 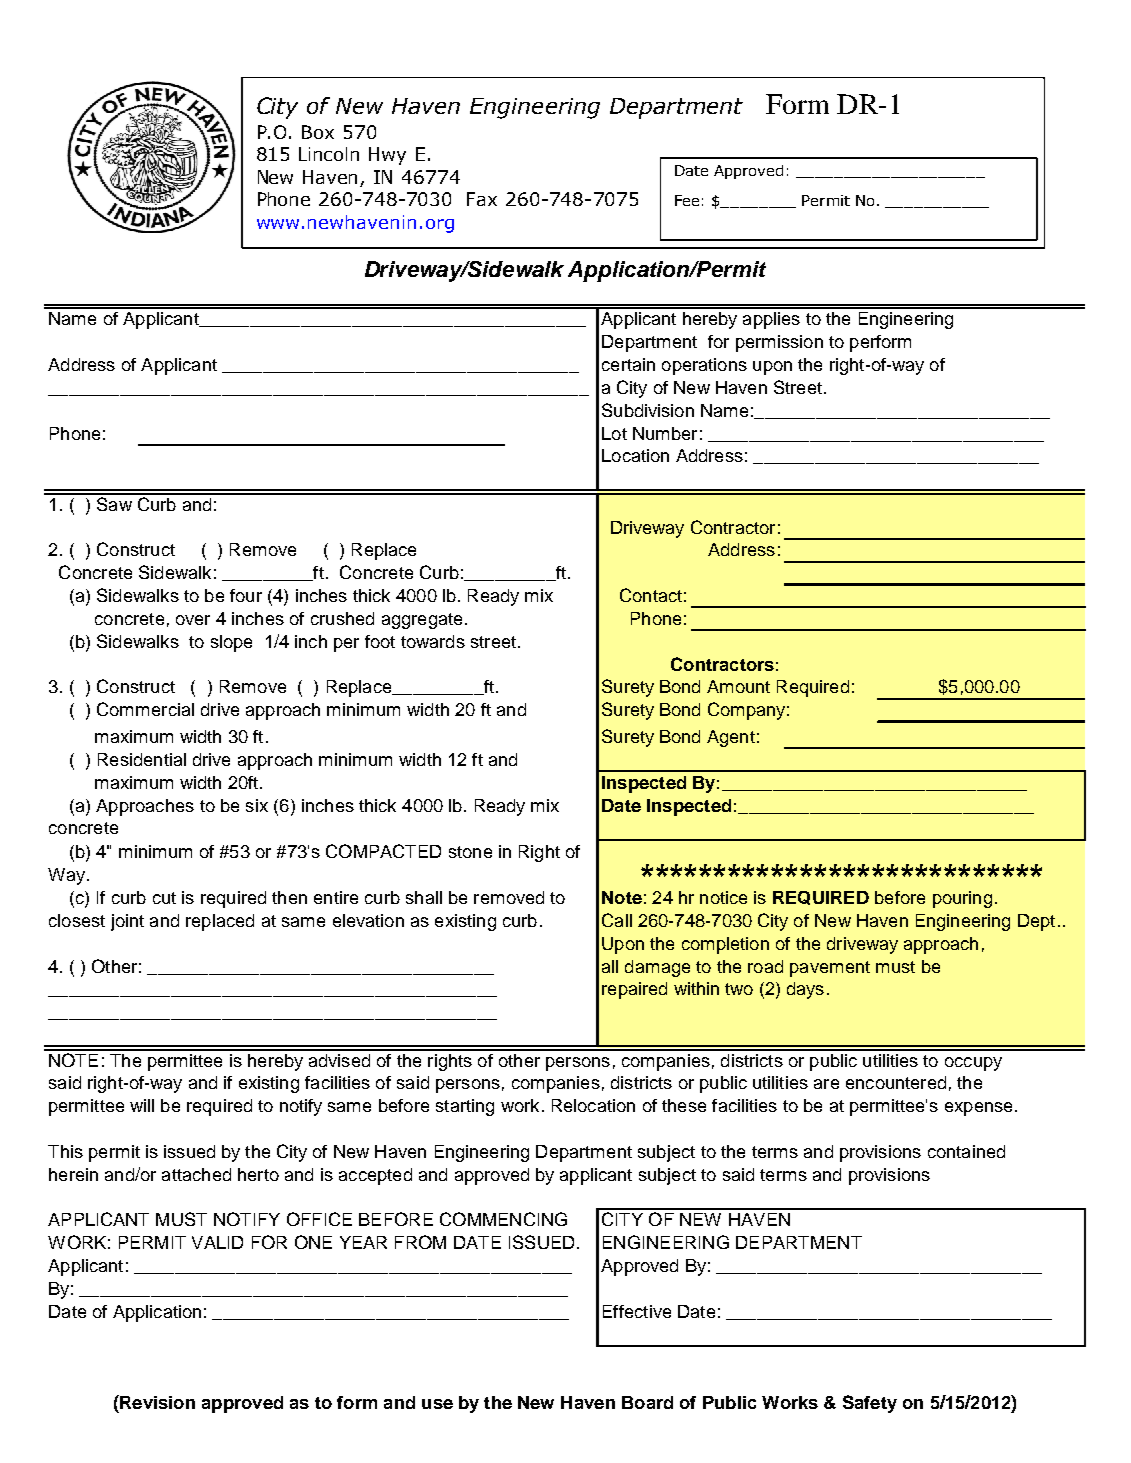 I want to click on will, so click(x=142, y=1105).
